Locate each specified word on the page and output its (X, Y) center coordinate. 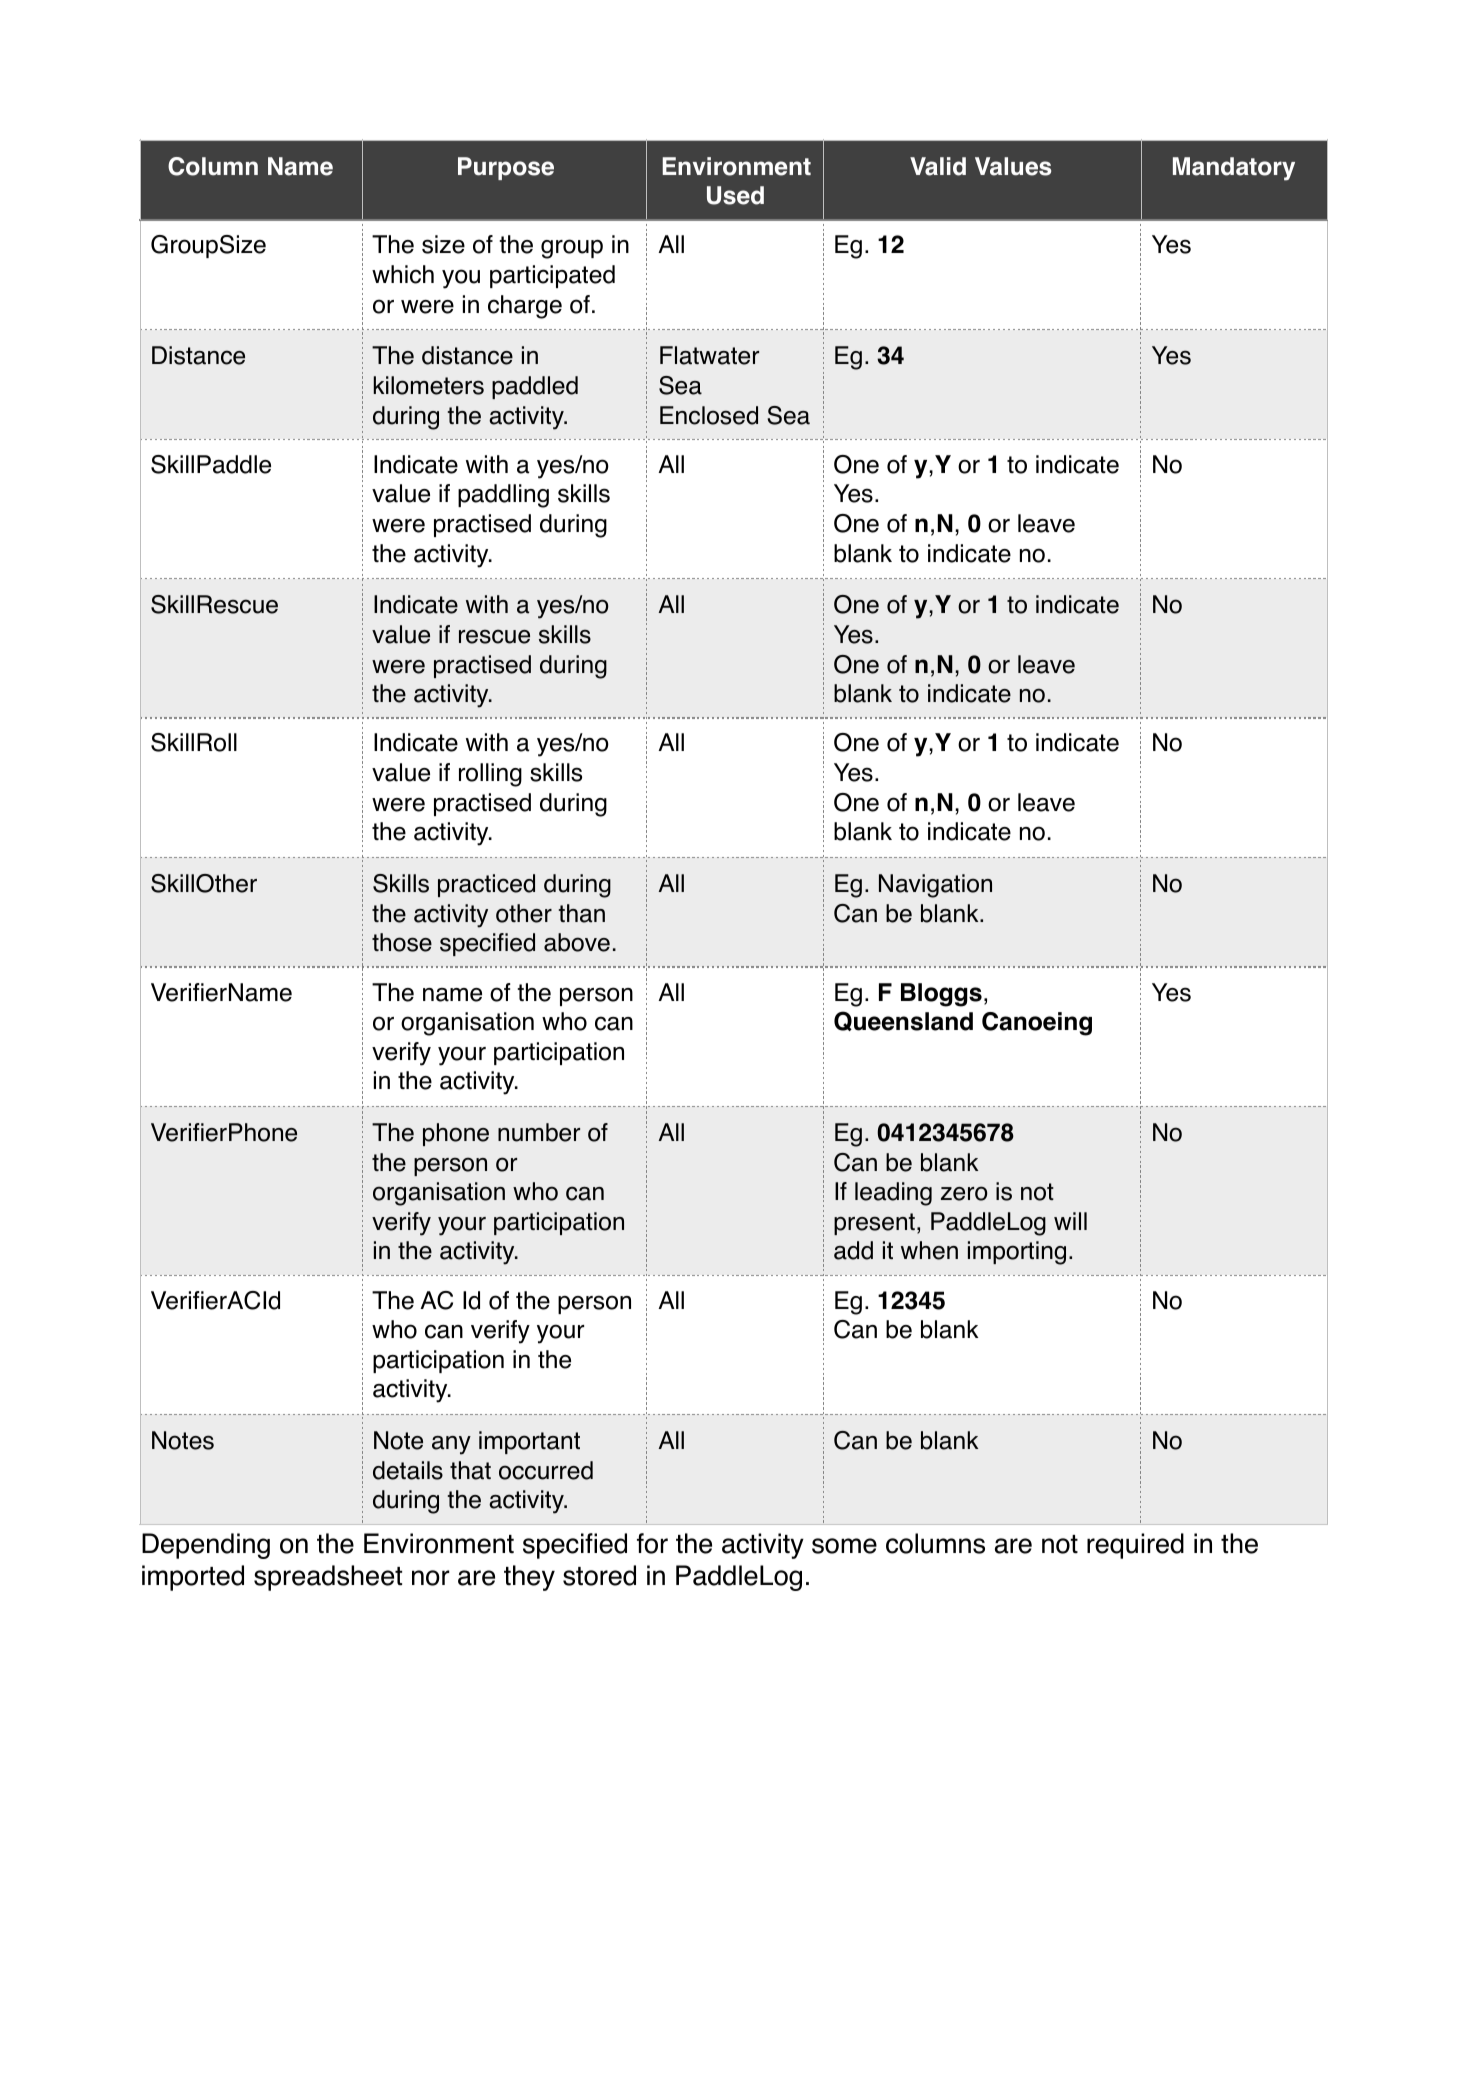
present (874, 1224)
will (1070, 1221)
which (403, 274)
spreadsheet (328, 1578)
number (539, 1132)
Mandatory (1234, 169)
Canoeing (1037, 1024)
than (582, 913)
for (652, 1543)
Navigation (935, 886)
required (1135, 1546)
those (402, 942)
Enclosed (709, 415)
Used (735, 195)
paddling (503, 496)
